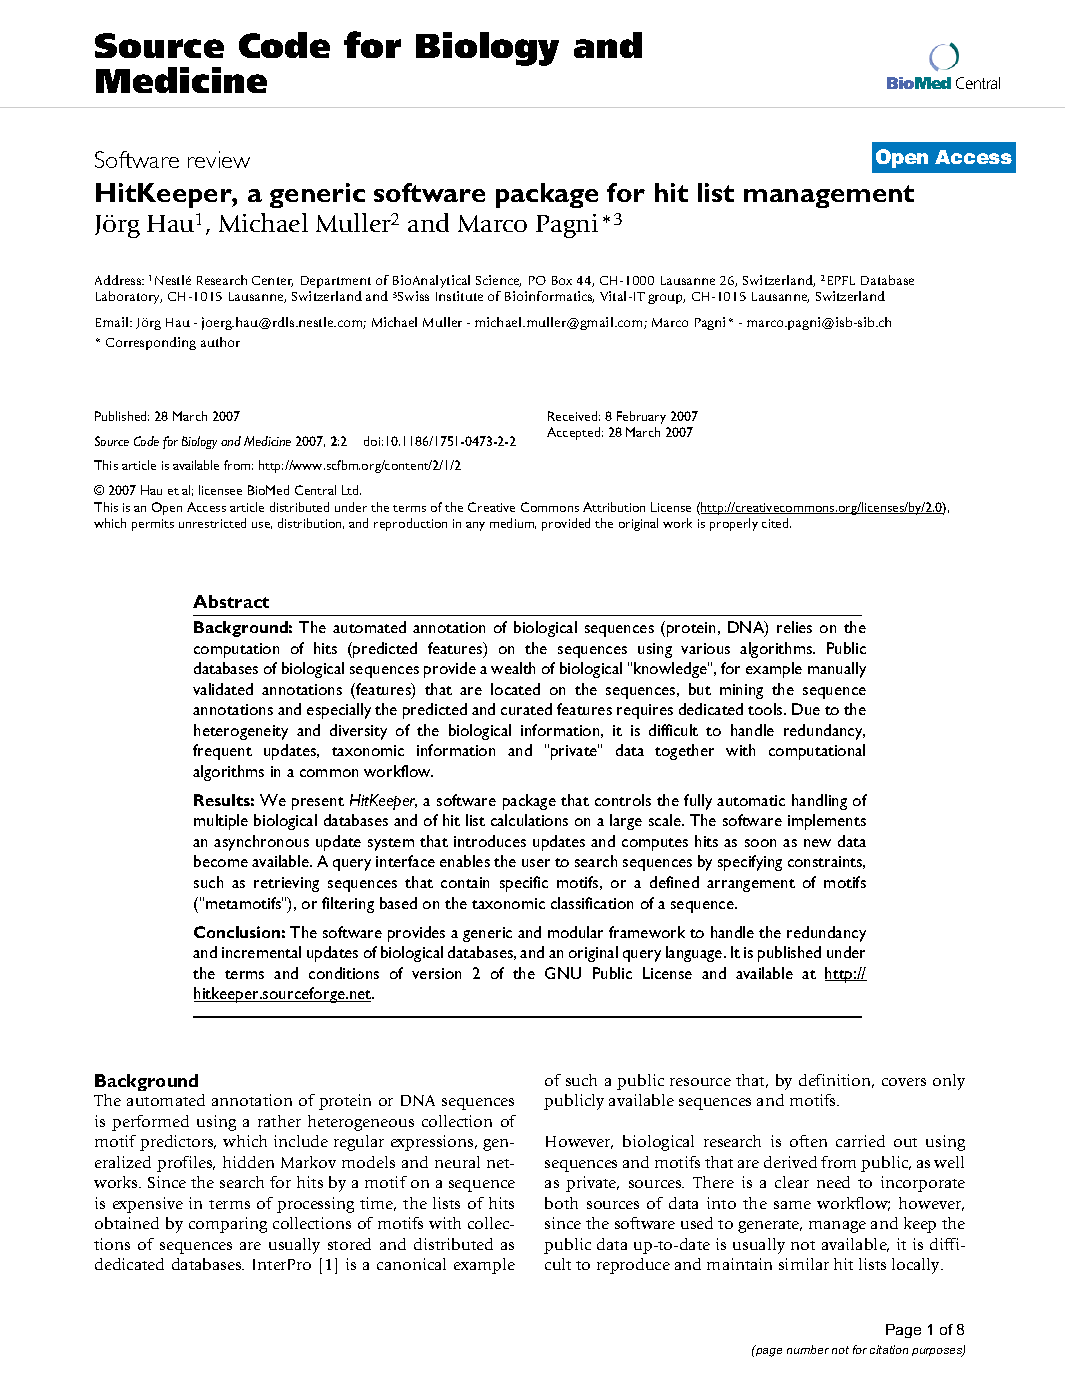 The image size is (1065, 1383). Describe the element at coordinates (261, 952) in the screenshot. I see `incremental` at that location.
